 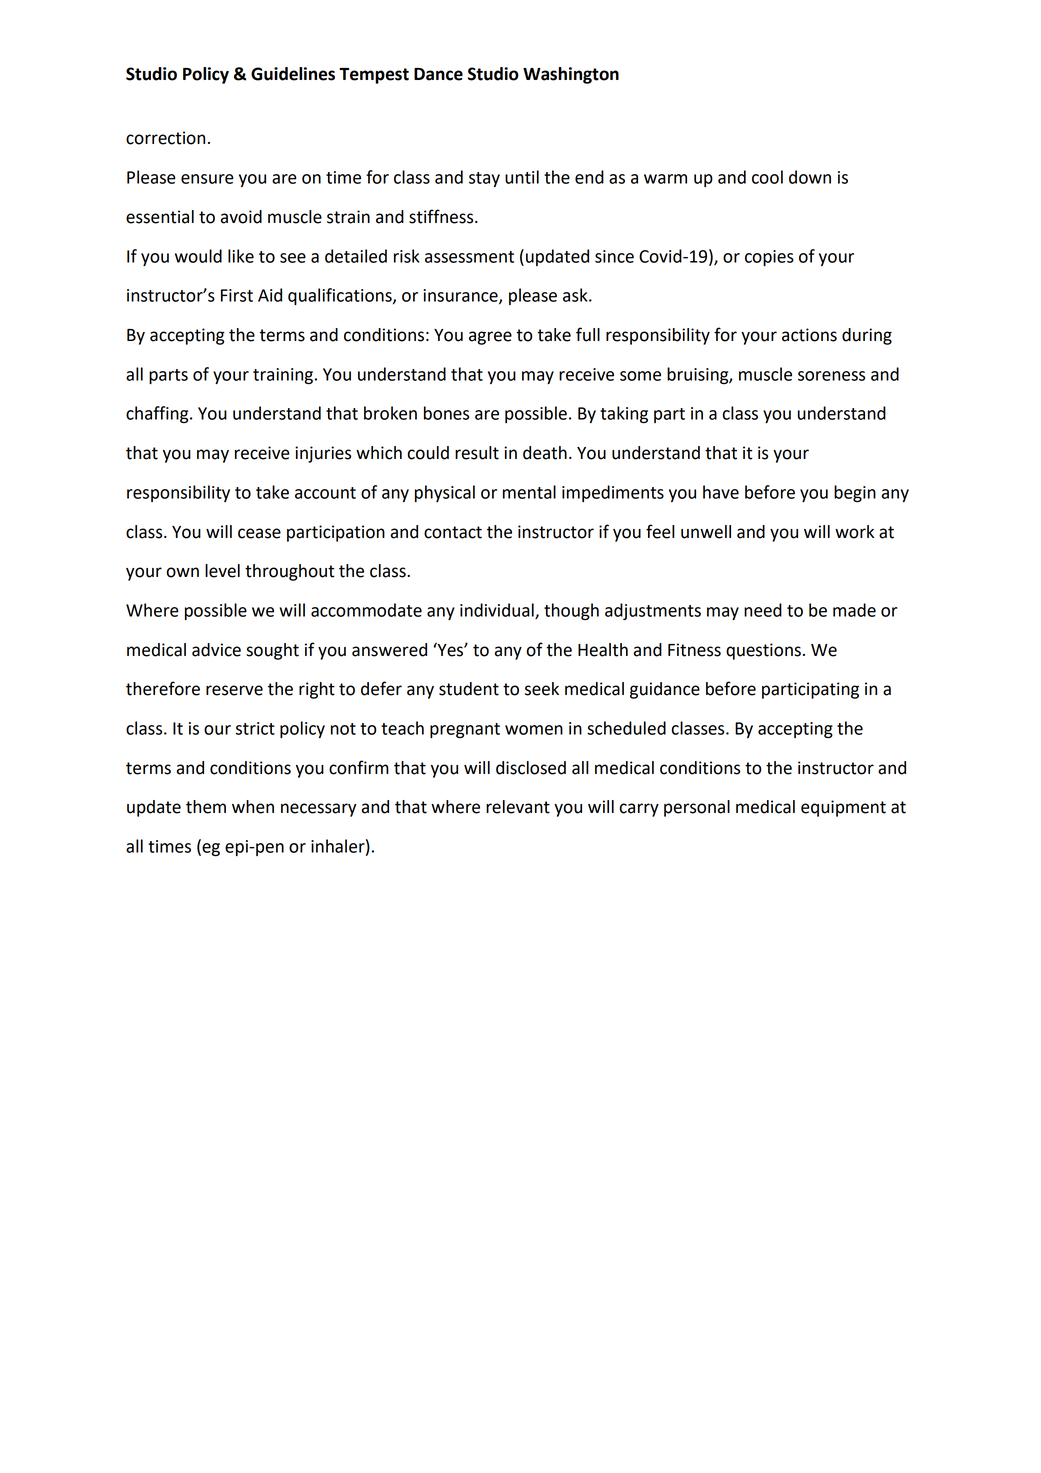 I want to click on Guidelines, so click(x=293, y=74).
